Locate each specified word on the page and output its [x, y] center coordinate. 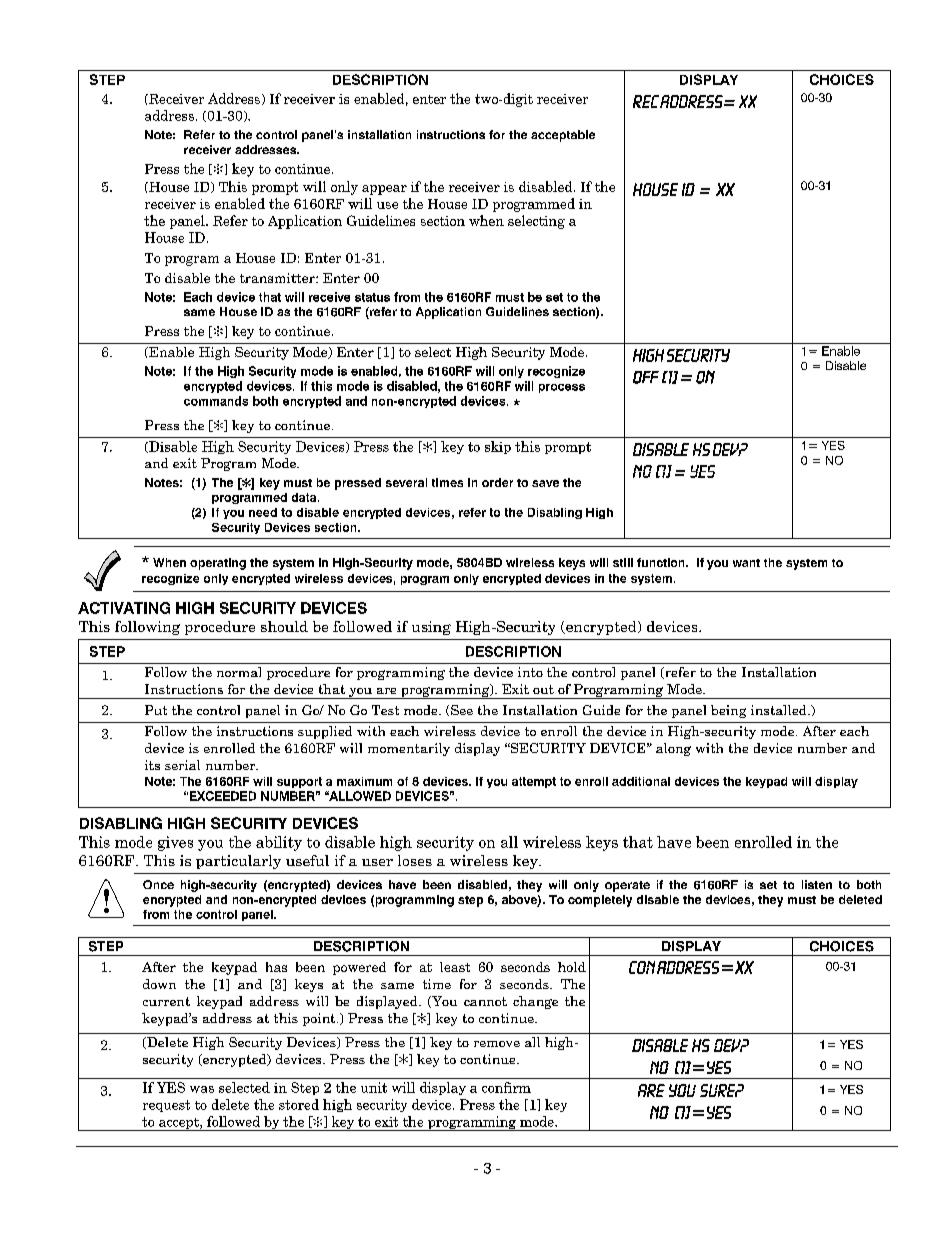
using [431, 628]
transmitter [278, 278]
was [202, 1089]
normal [239, 672]
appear [384, 190]
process [562, 388]
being [728, 711]
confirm [506, 1087]
